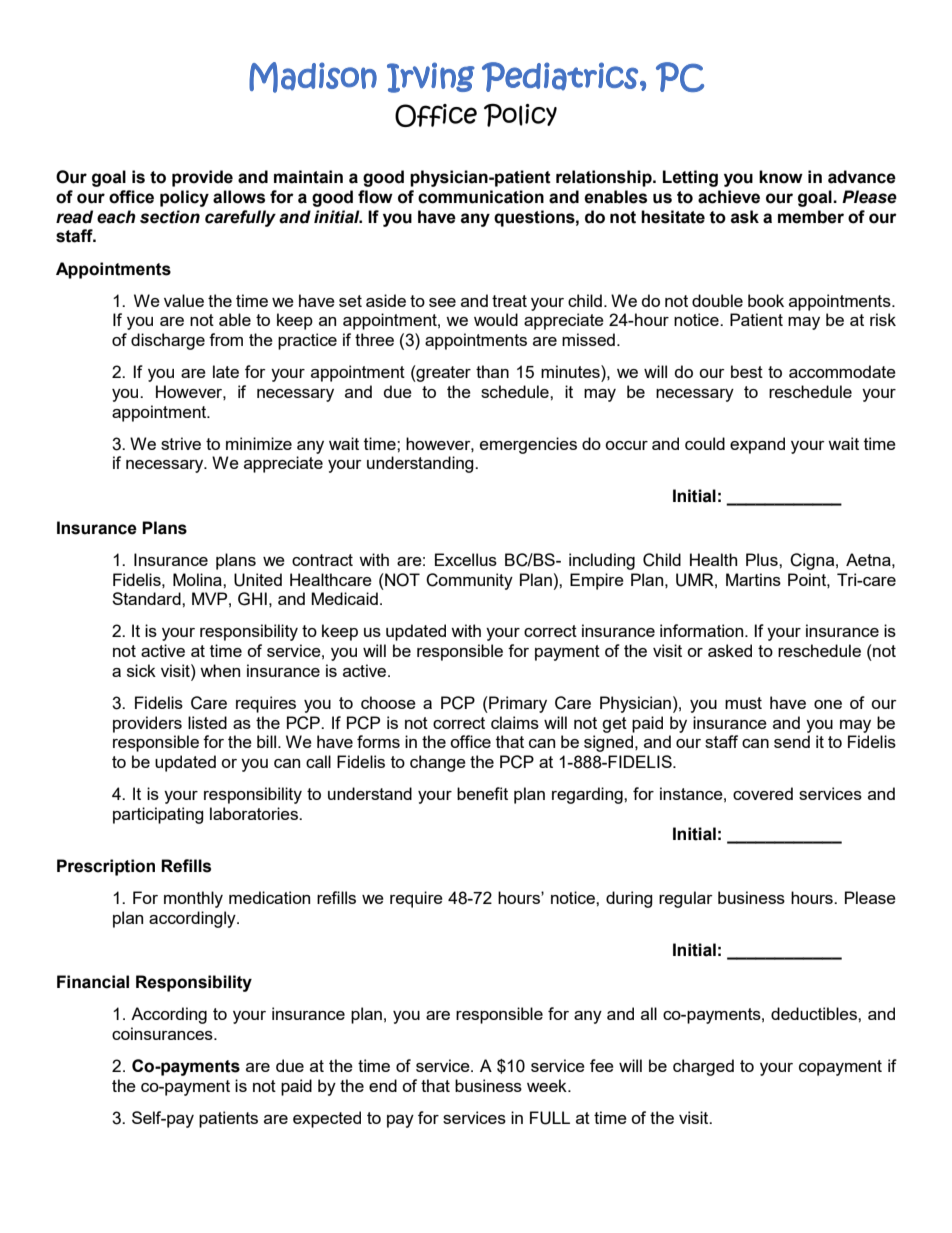  I want to click on expected, so click(327, 1119).
